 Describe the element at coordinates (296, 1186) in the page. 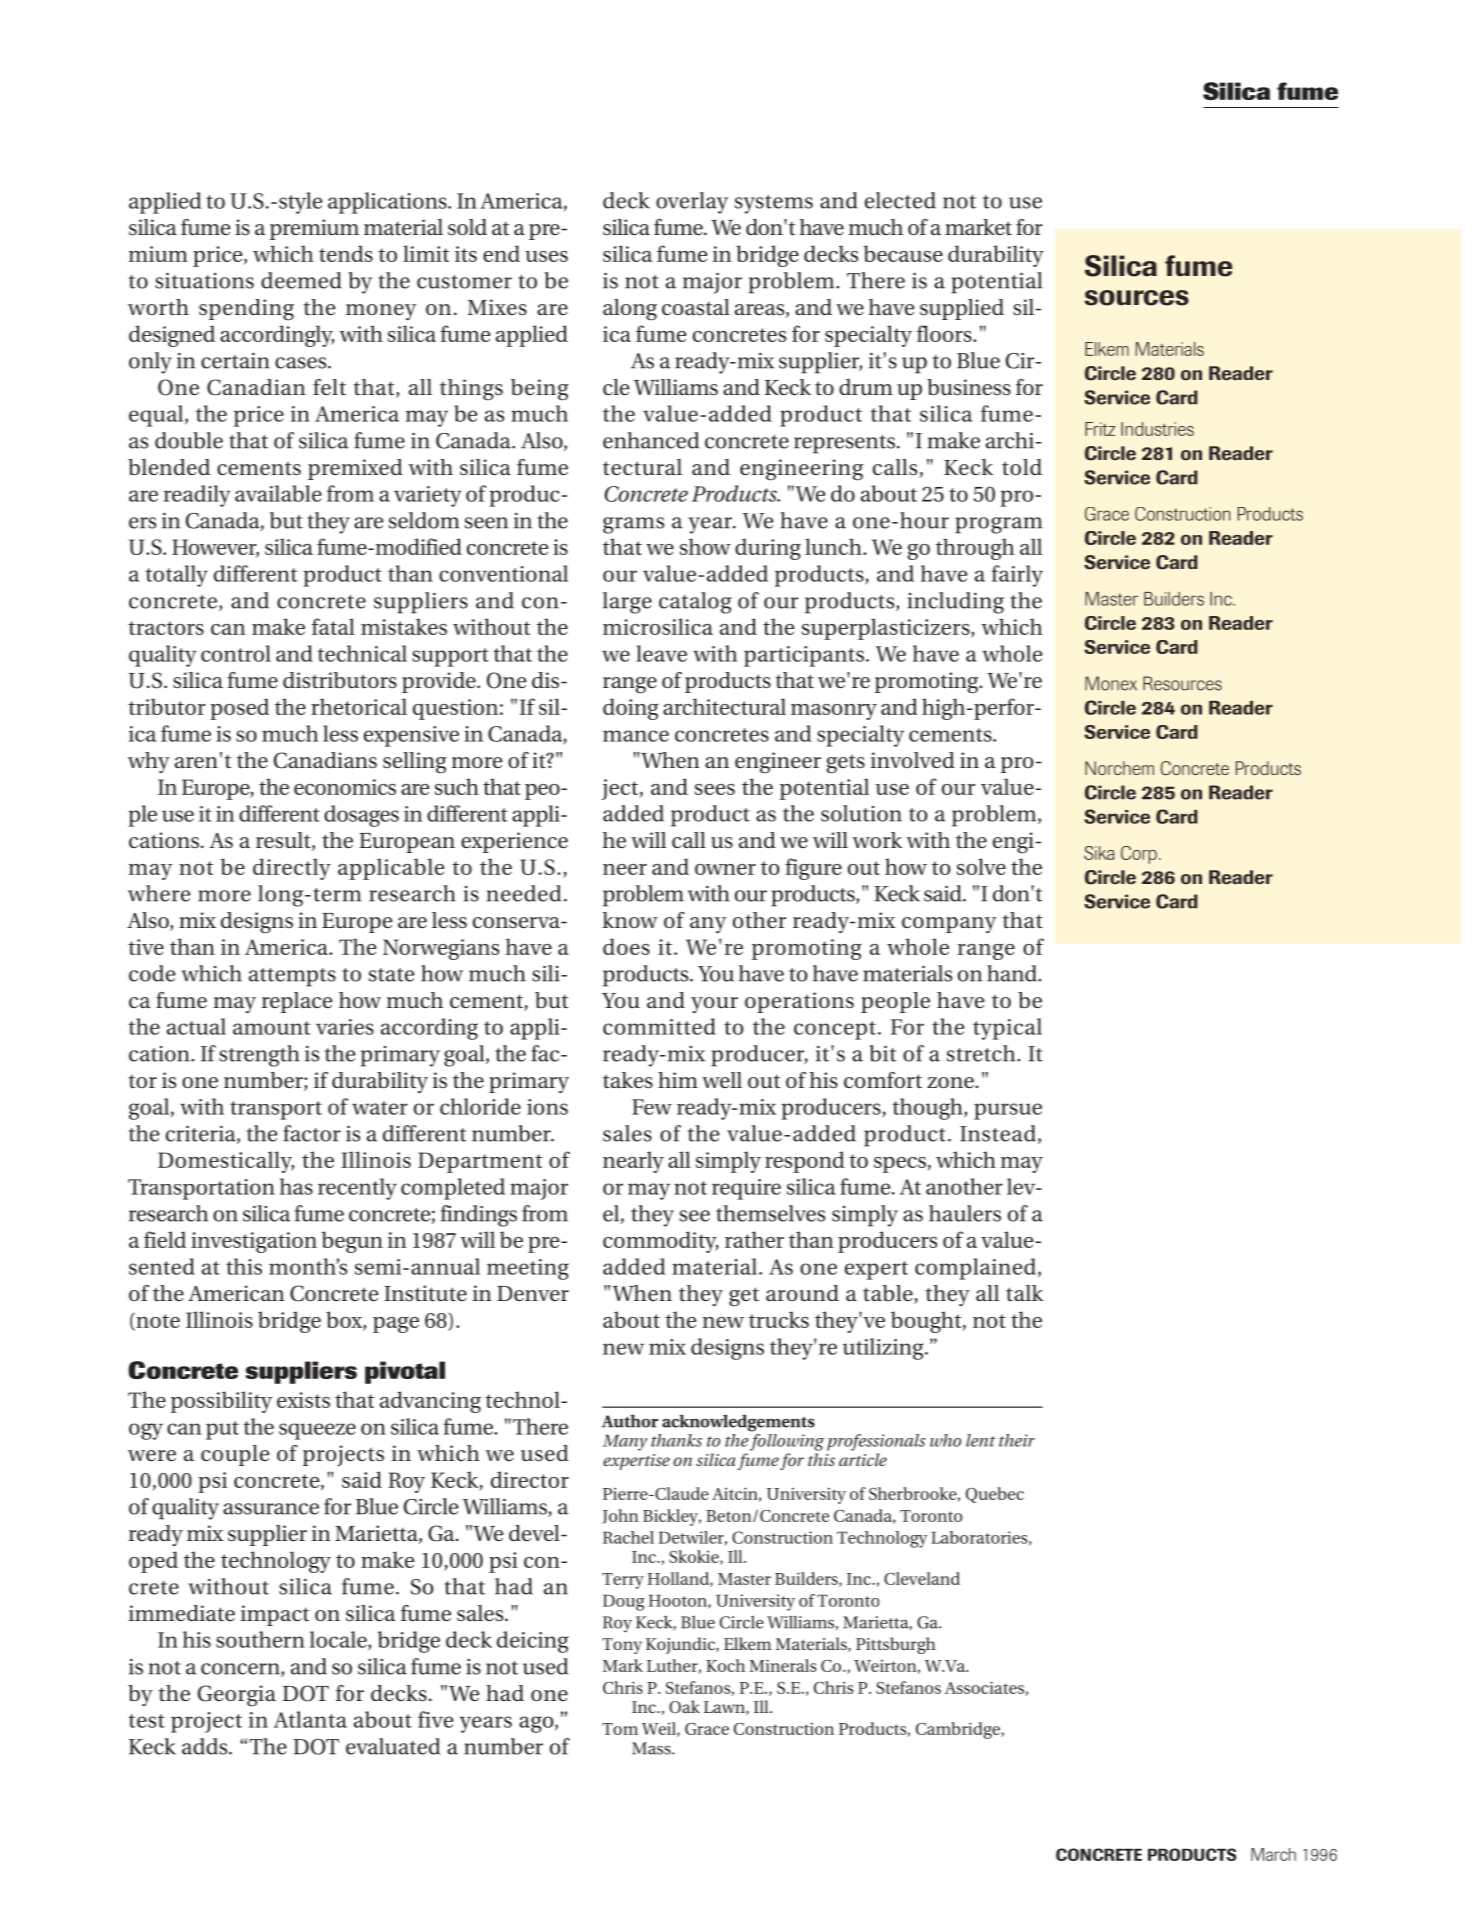

I see `has` at that location.
